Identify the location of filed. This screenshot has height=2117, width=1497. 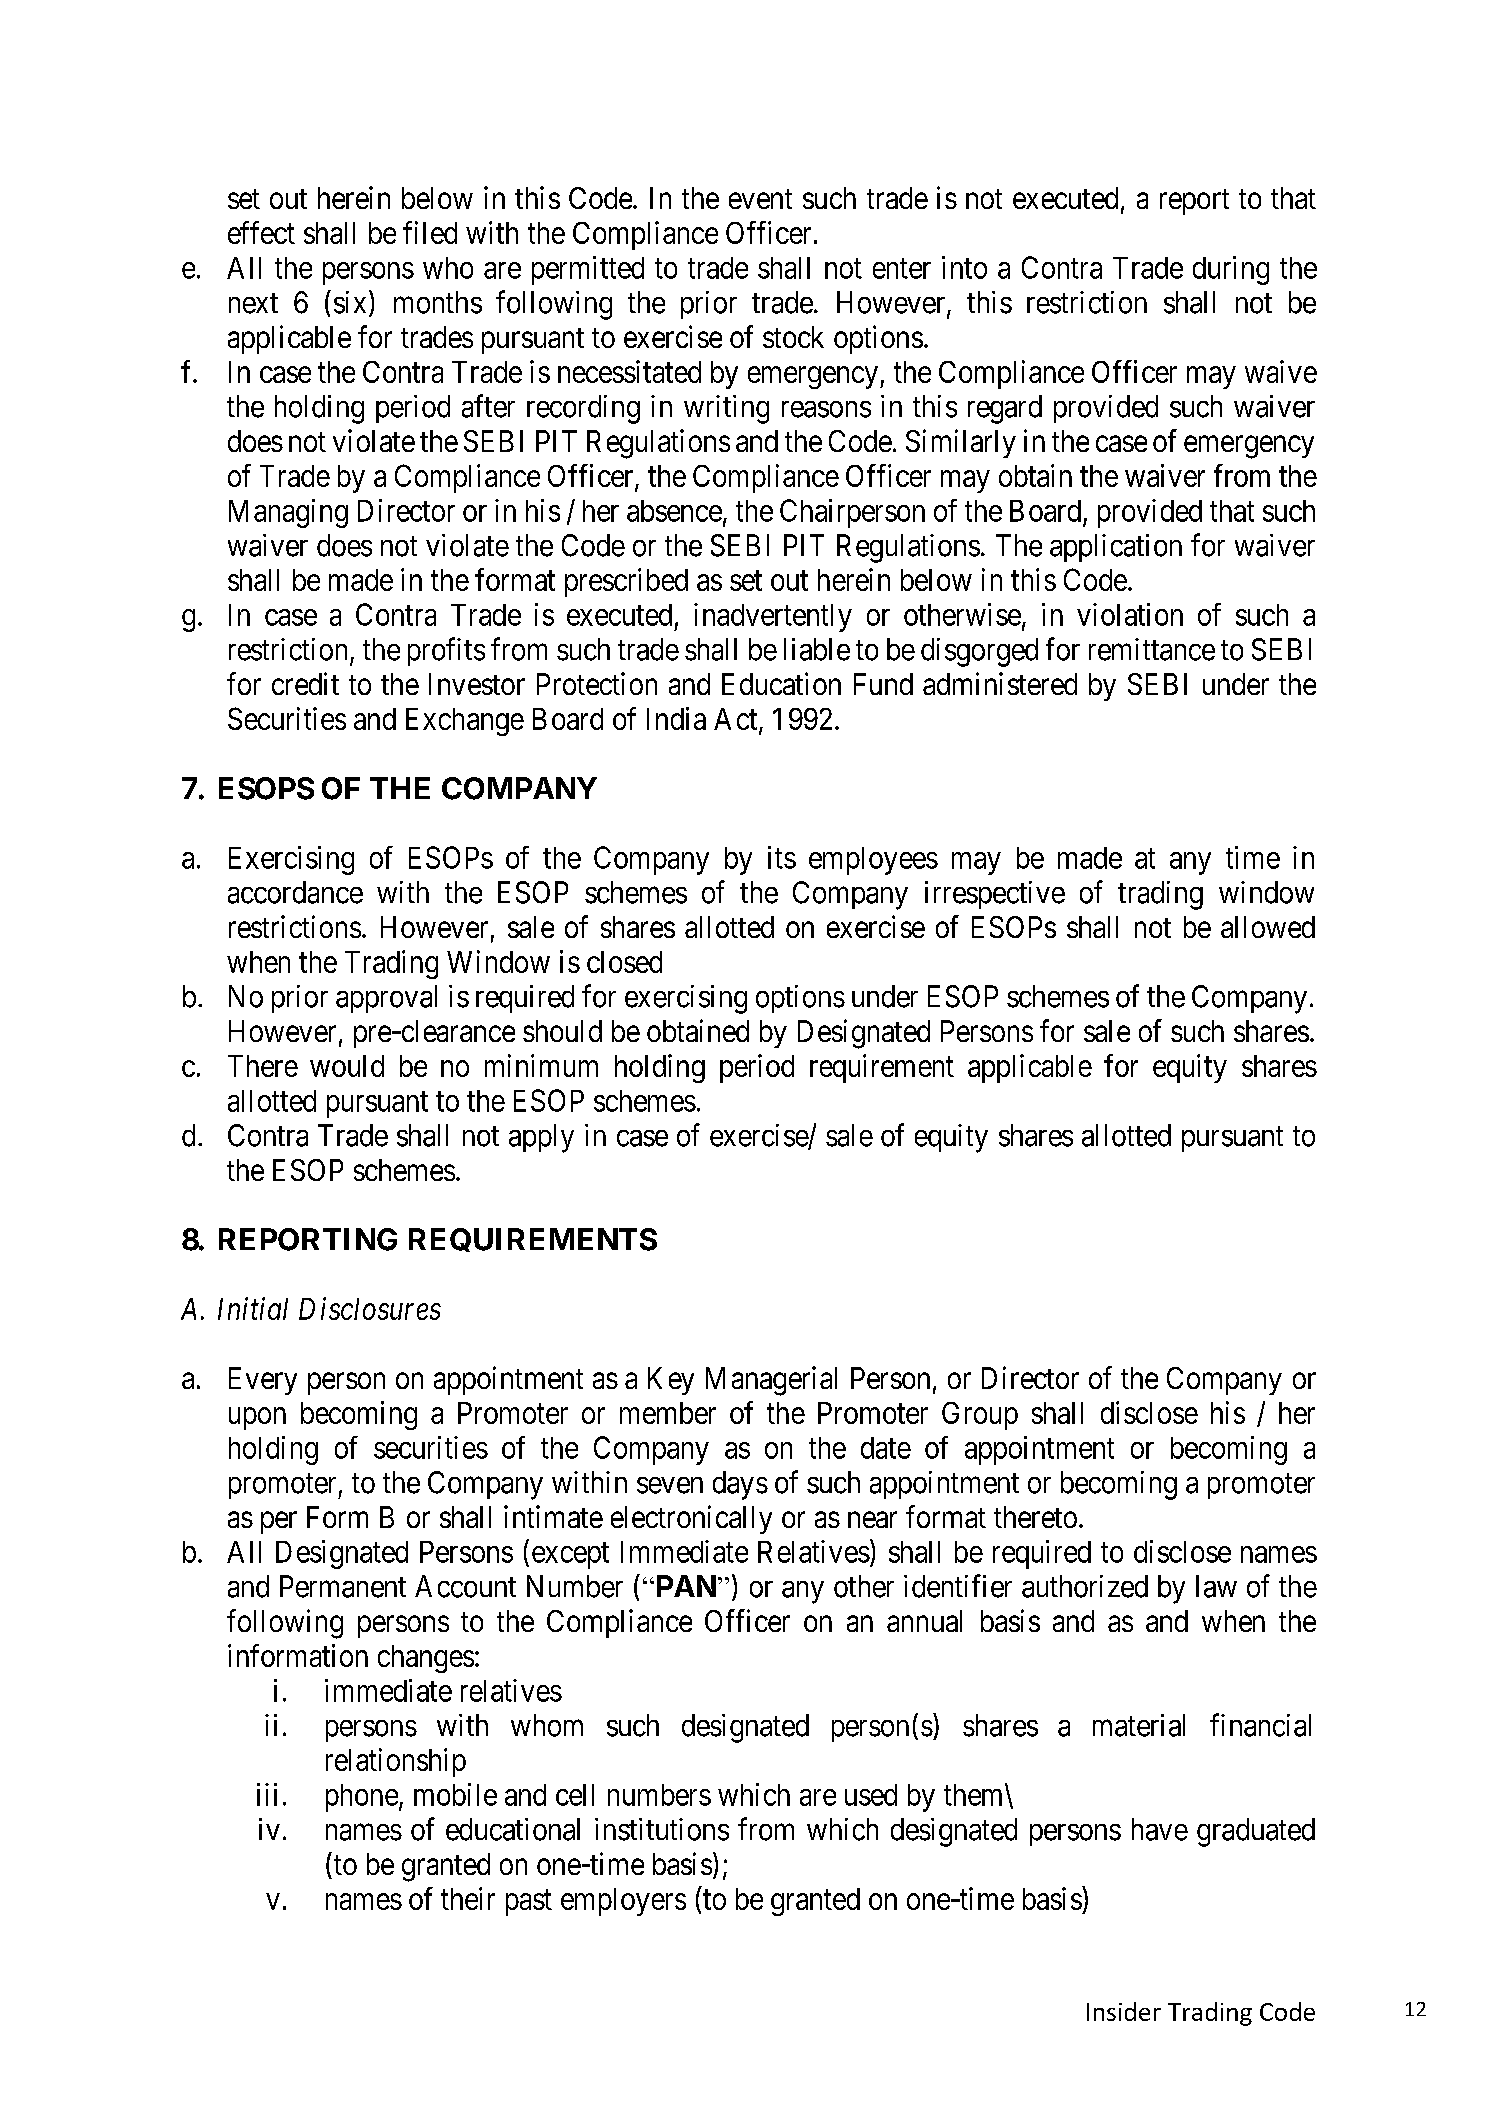
(430, 232).
